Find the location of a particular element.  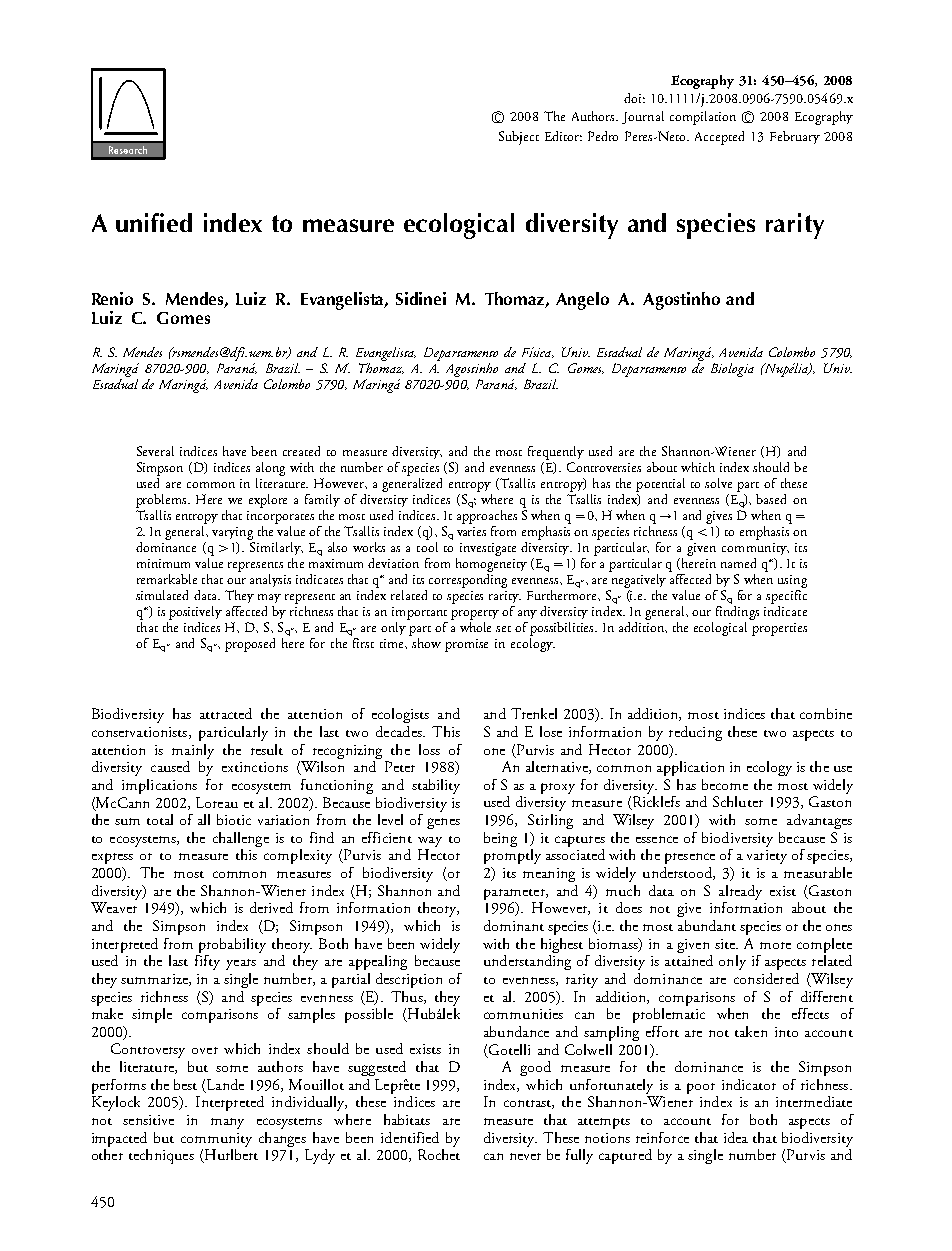

many is located at coordinates (227, 1123).
